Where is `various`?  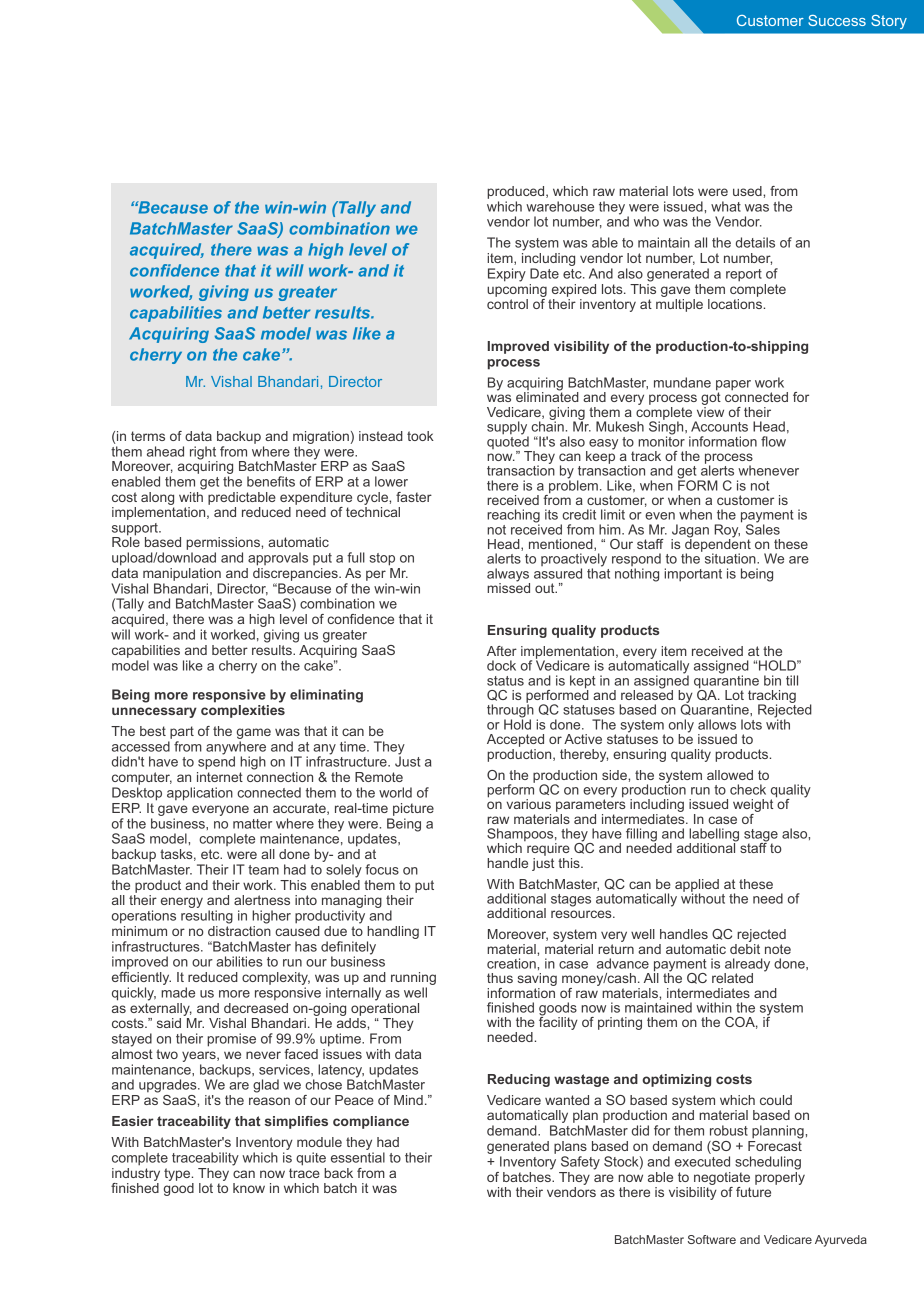
various is located at coordinates (528, 804).
